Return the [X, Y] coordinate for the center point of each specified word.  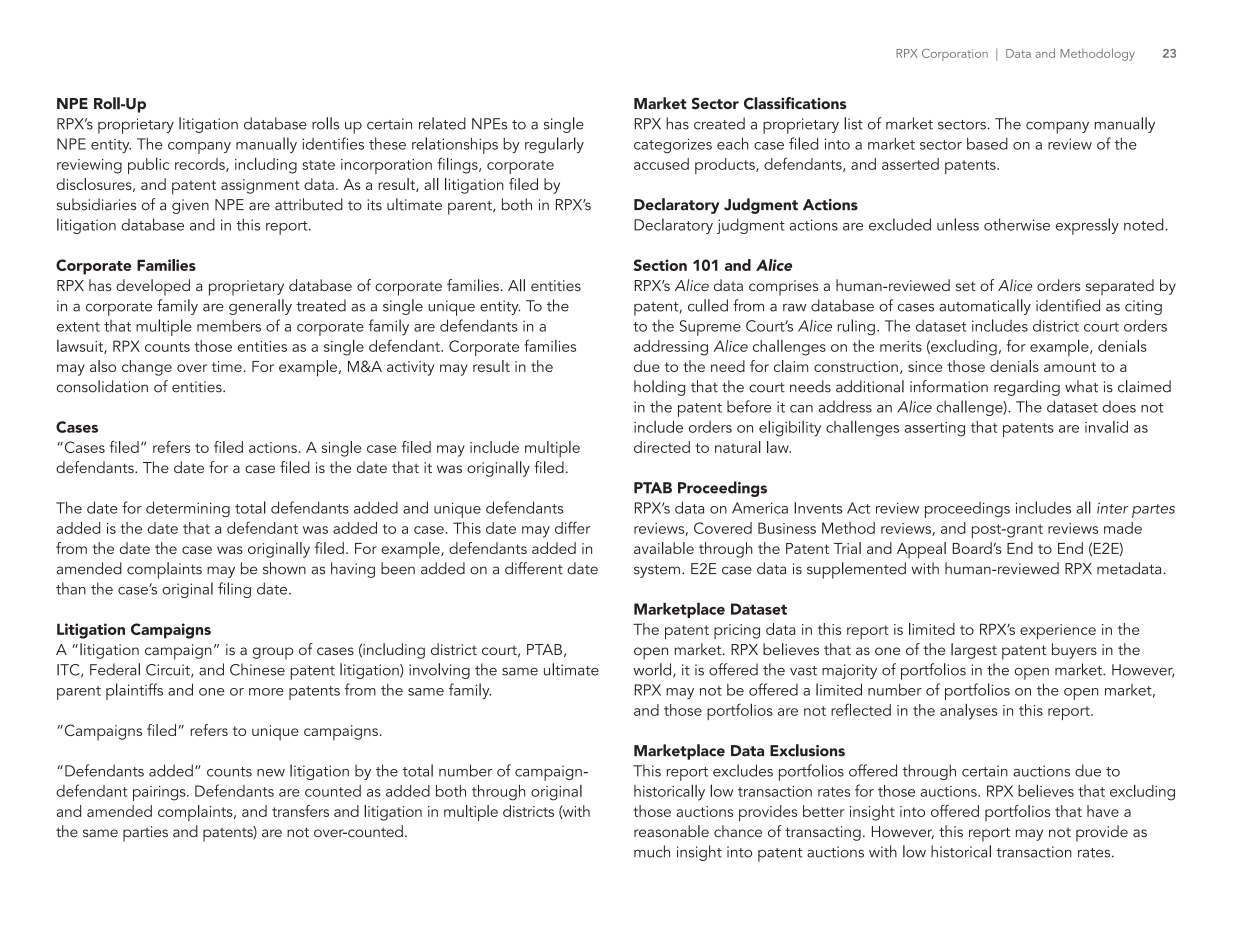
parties [145, 834]
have [1103, 811]
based [987, 143]
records [201, 165]
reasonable [671, 831]
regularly [554, 145]
